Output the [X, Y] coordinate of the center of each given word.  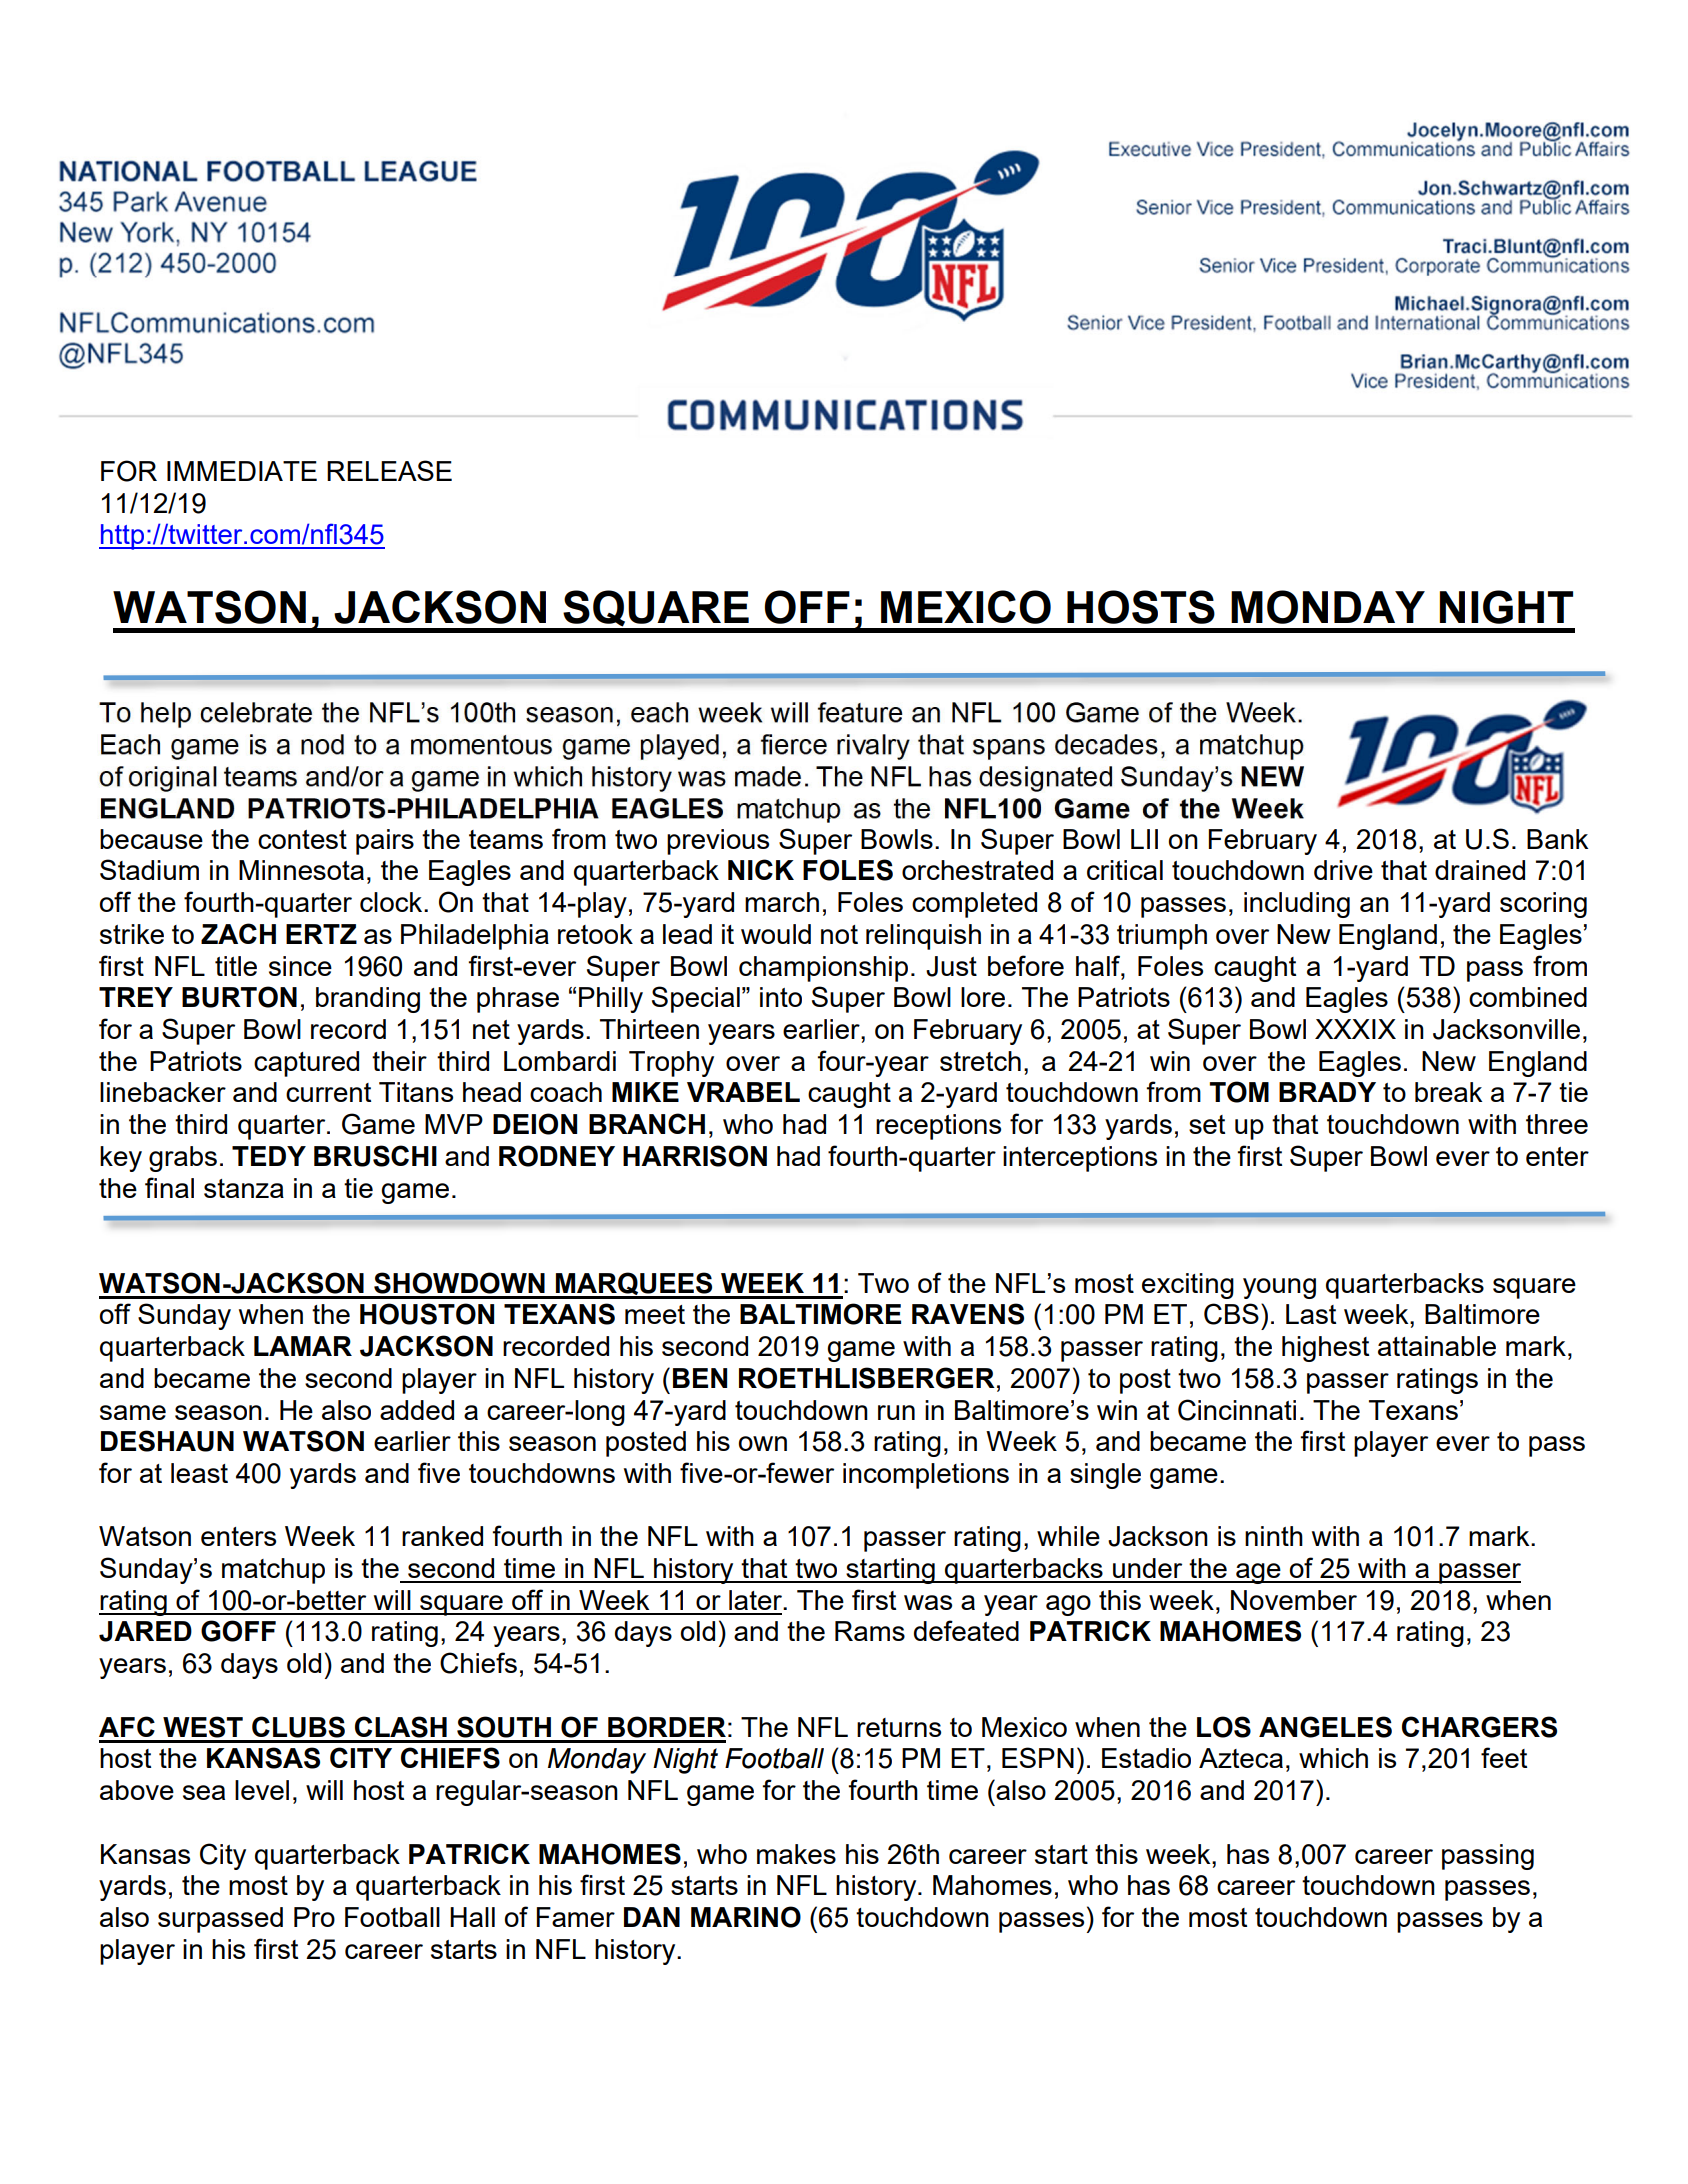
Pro [314, 1917]
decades [1106, 744]
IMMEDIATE [242, 471]
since [300, 966]
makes [796, 1854]
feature [860, 712]
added [417, 1410]
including [1297, 905]
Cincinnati [1237, 1410]
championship [823, 969]
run [896, 1412]
